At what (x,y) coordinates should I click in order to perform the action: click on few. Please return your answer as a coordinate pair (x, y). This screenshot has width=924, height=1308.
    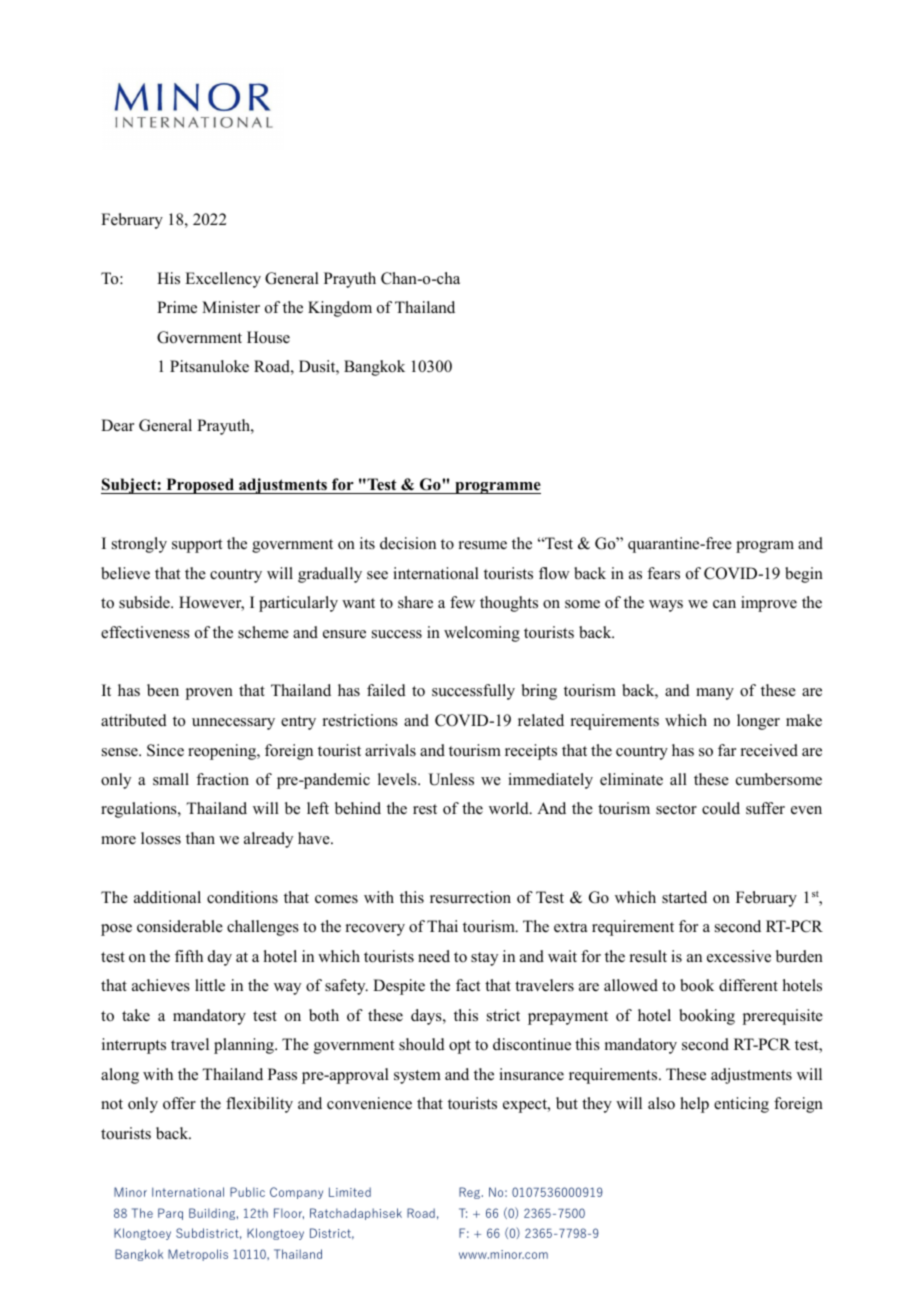
    Looking at the image, I should click on (462, 602).
